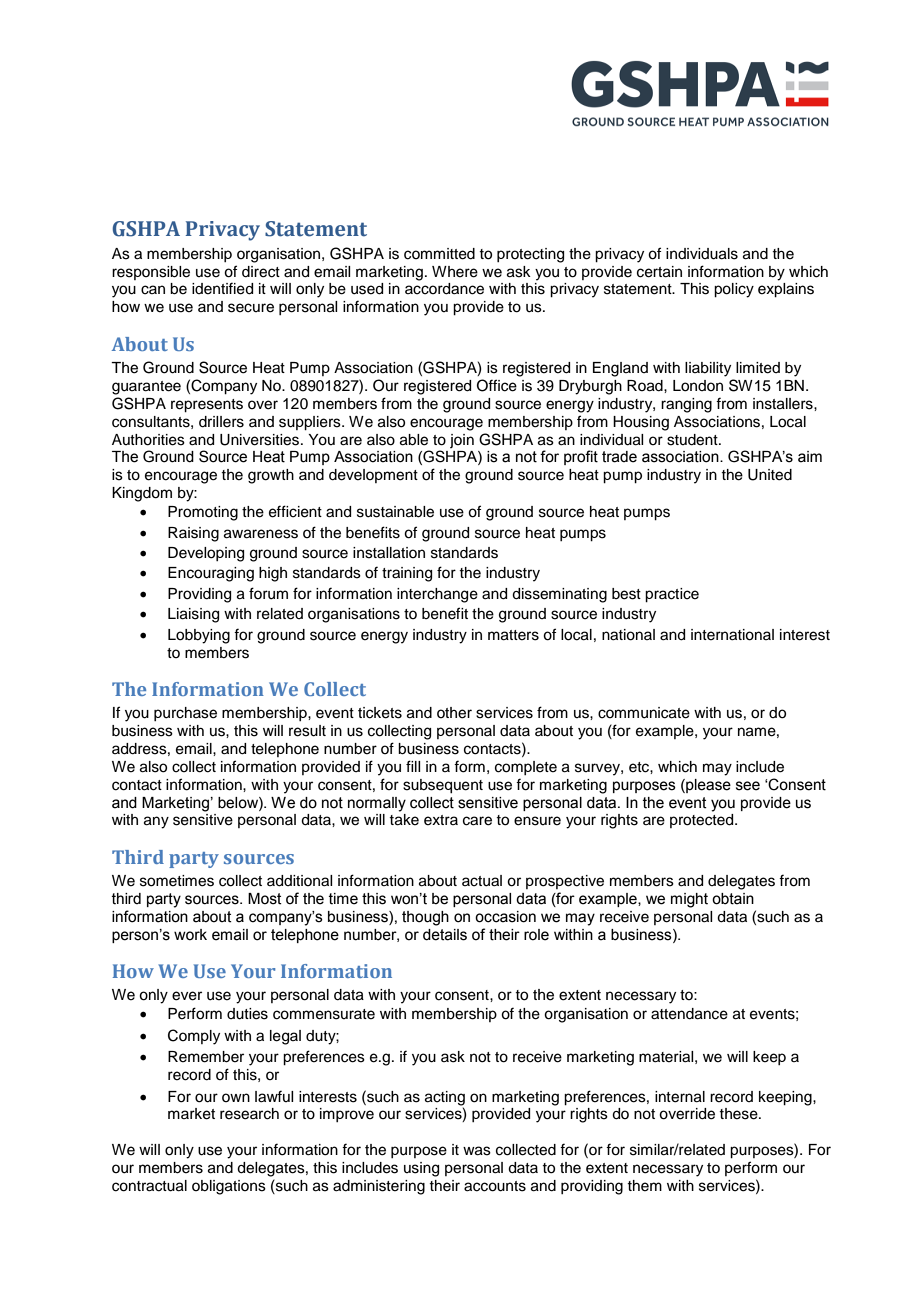  Describe the element at coordinates (477, 1151) in the page. I see `was` at that location.
